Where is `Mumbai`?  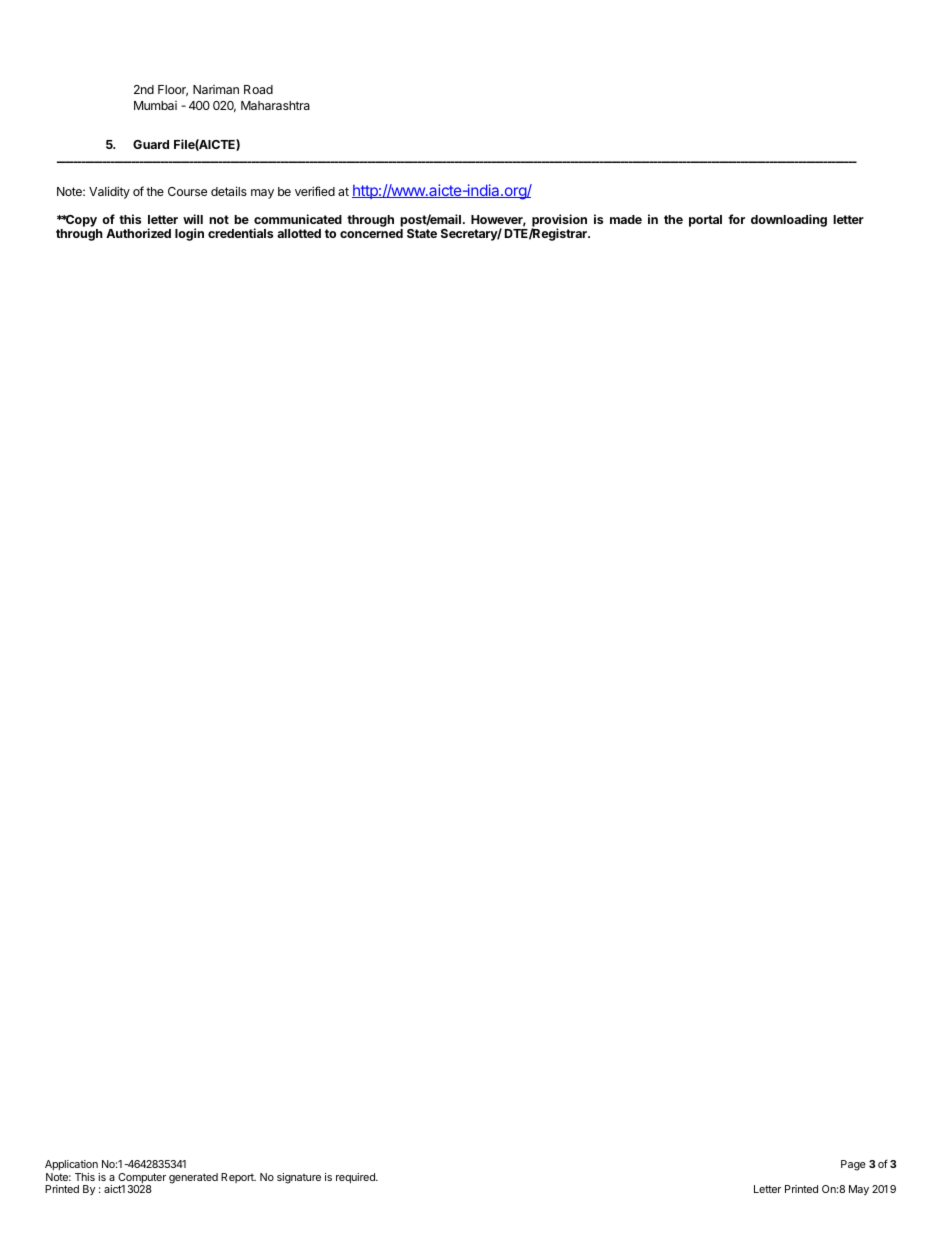 Mumbai is located at coordinates (155, 105).
